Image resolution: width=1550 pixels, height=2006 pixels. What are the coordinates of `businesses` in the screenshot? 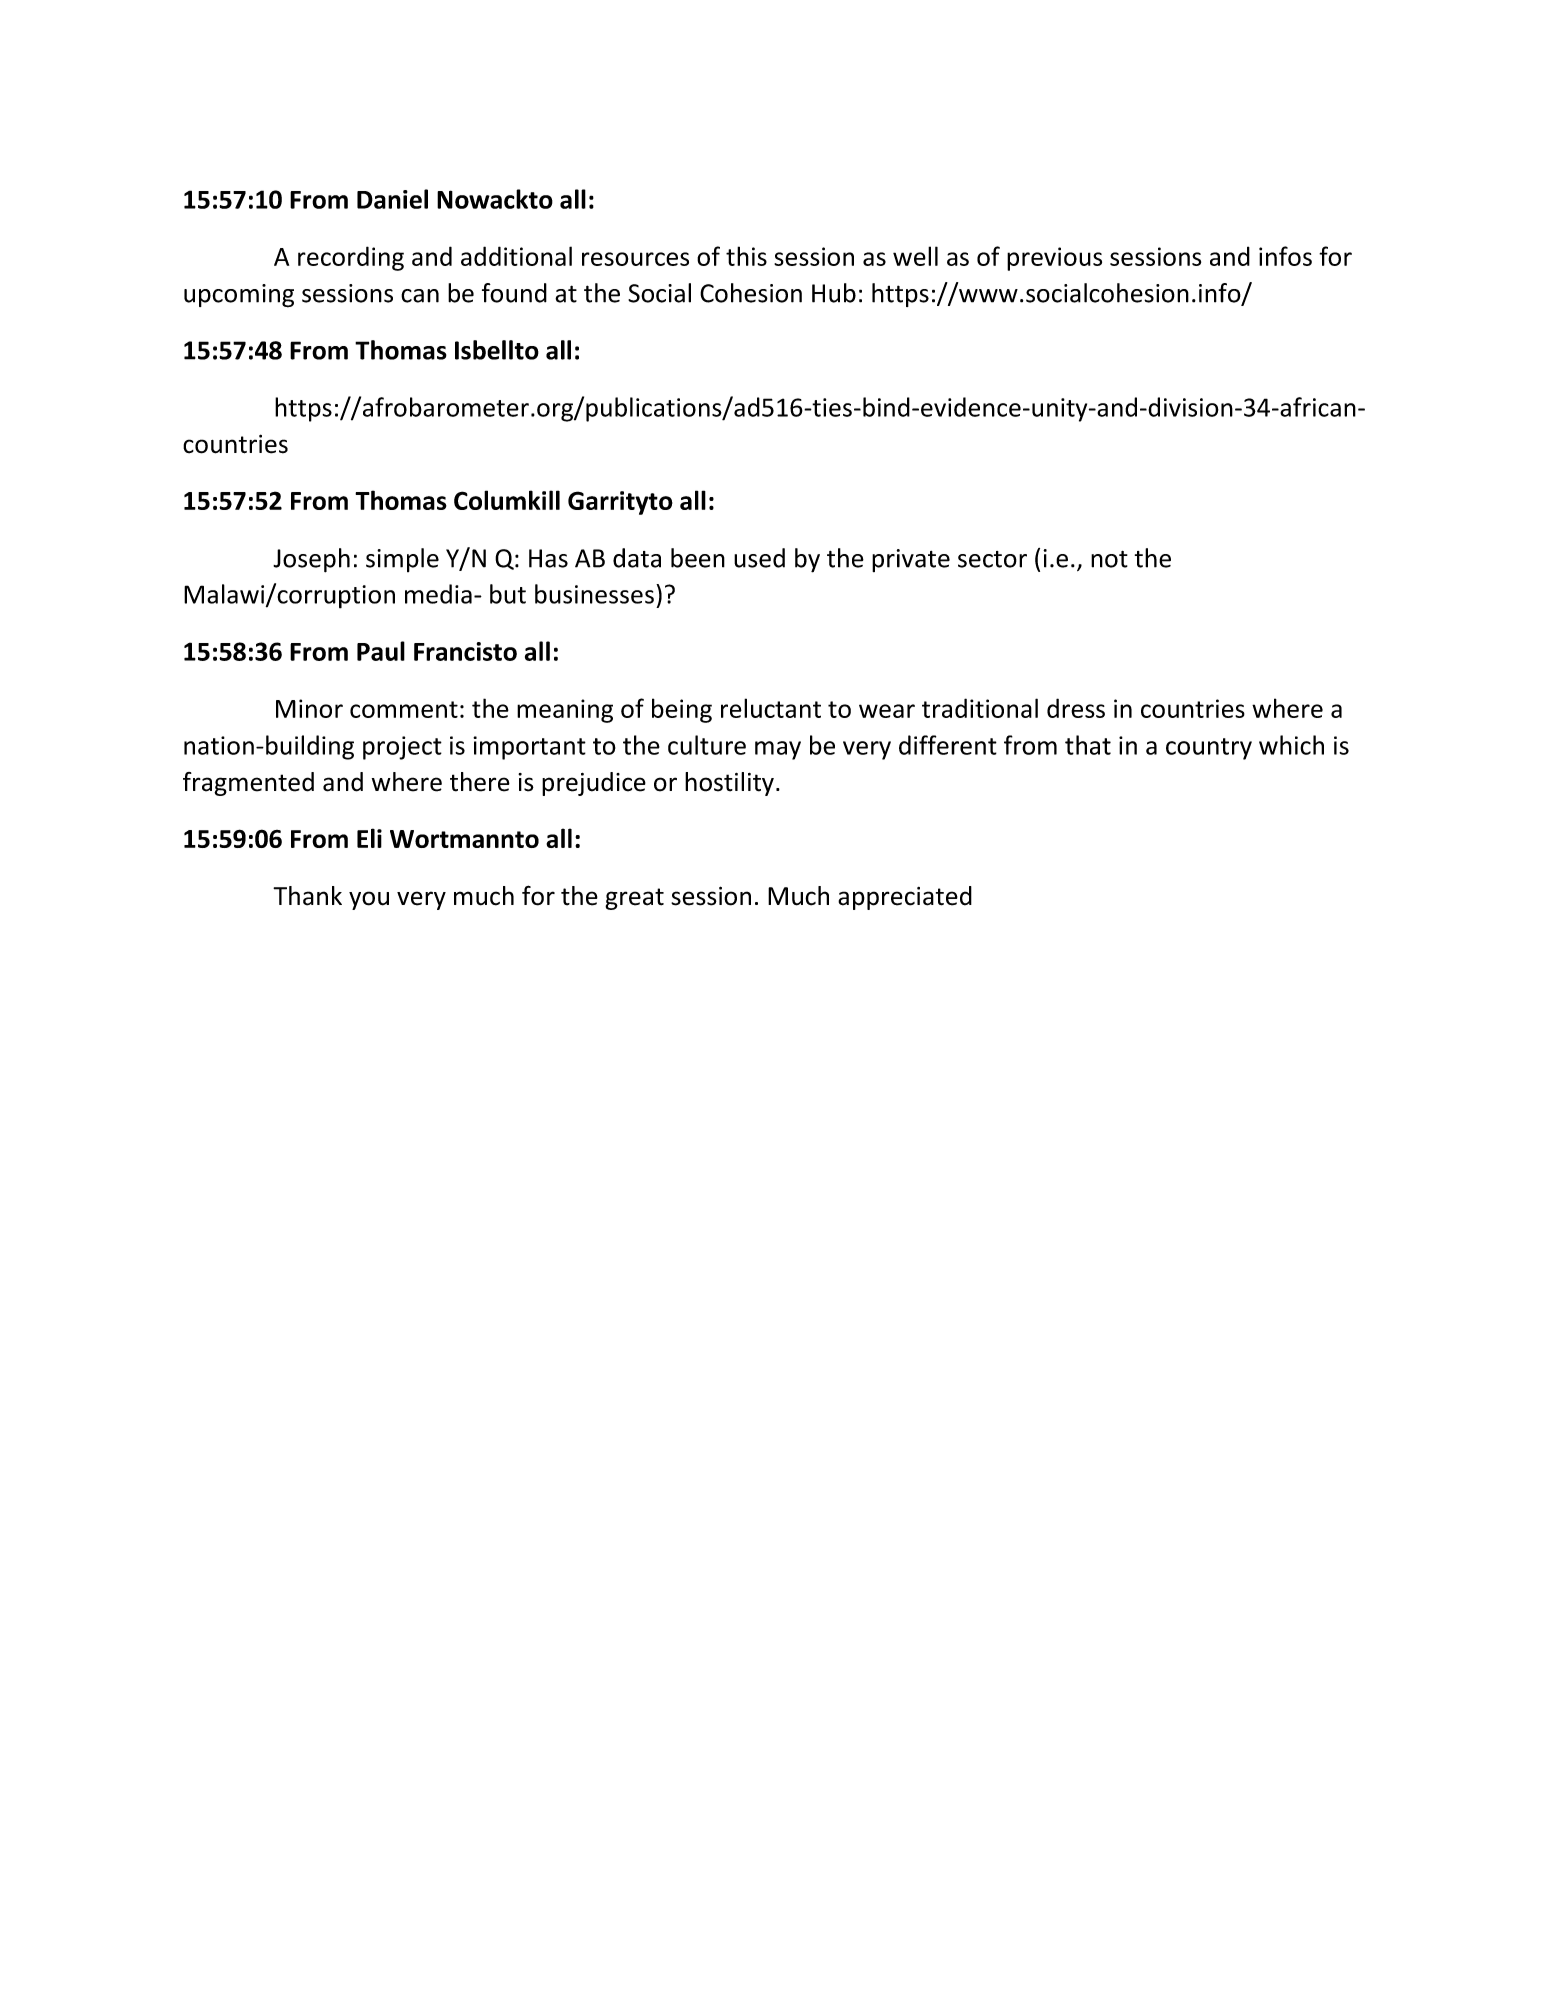 It's located at (594, 594).
